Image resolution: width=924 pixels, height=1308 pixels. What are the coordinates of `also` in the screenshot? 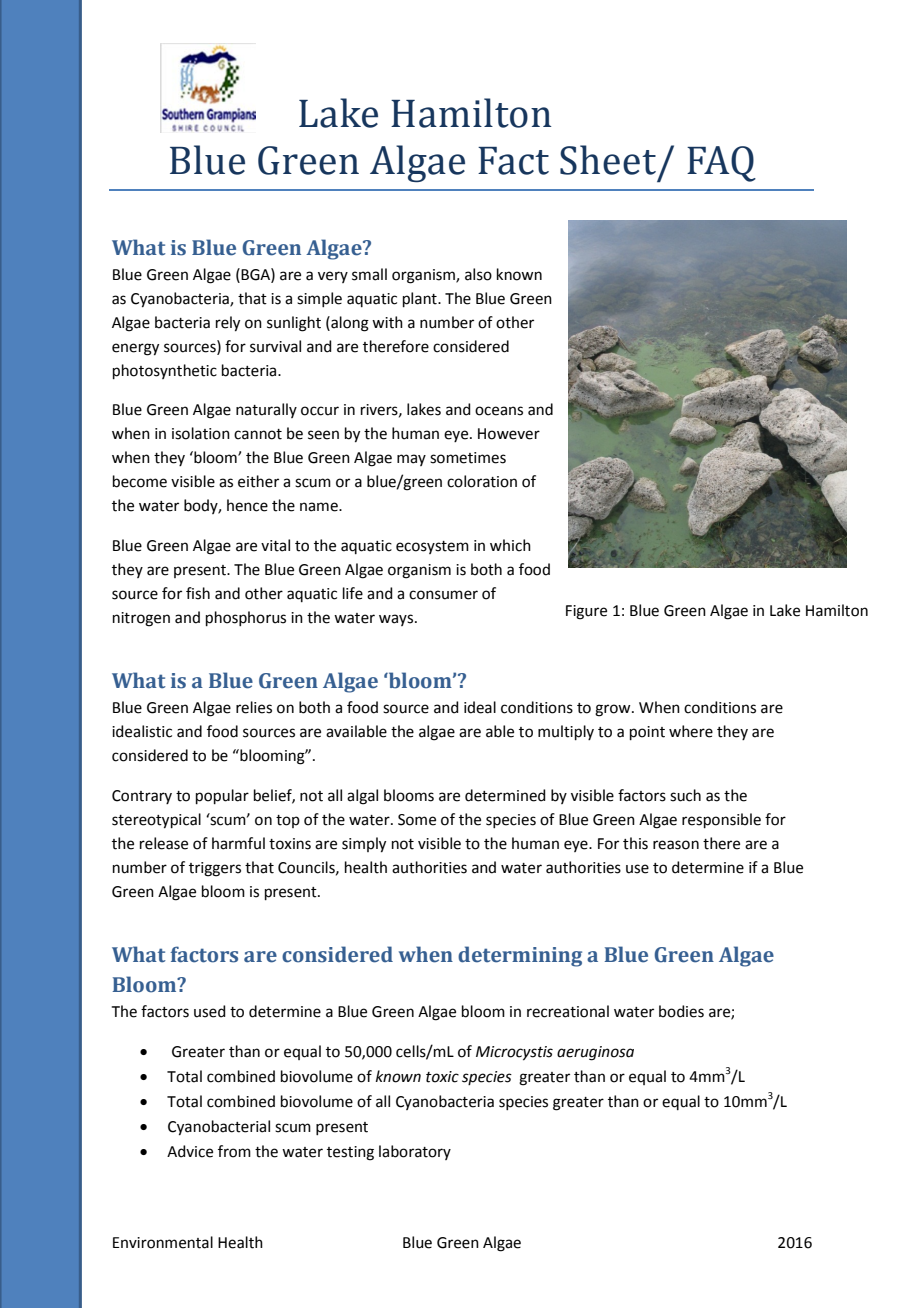 It's located at (478, 274).
